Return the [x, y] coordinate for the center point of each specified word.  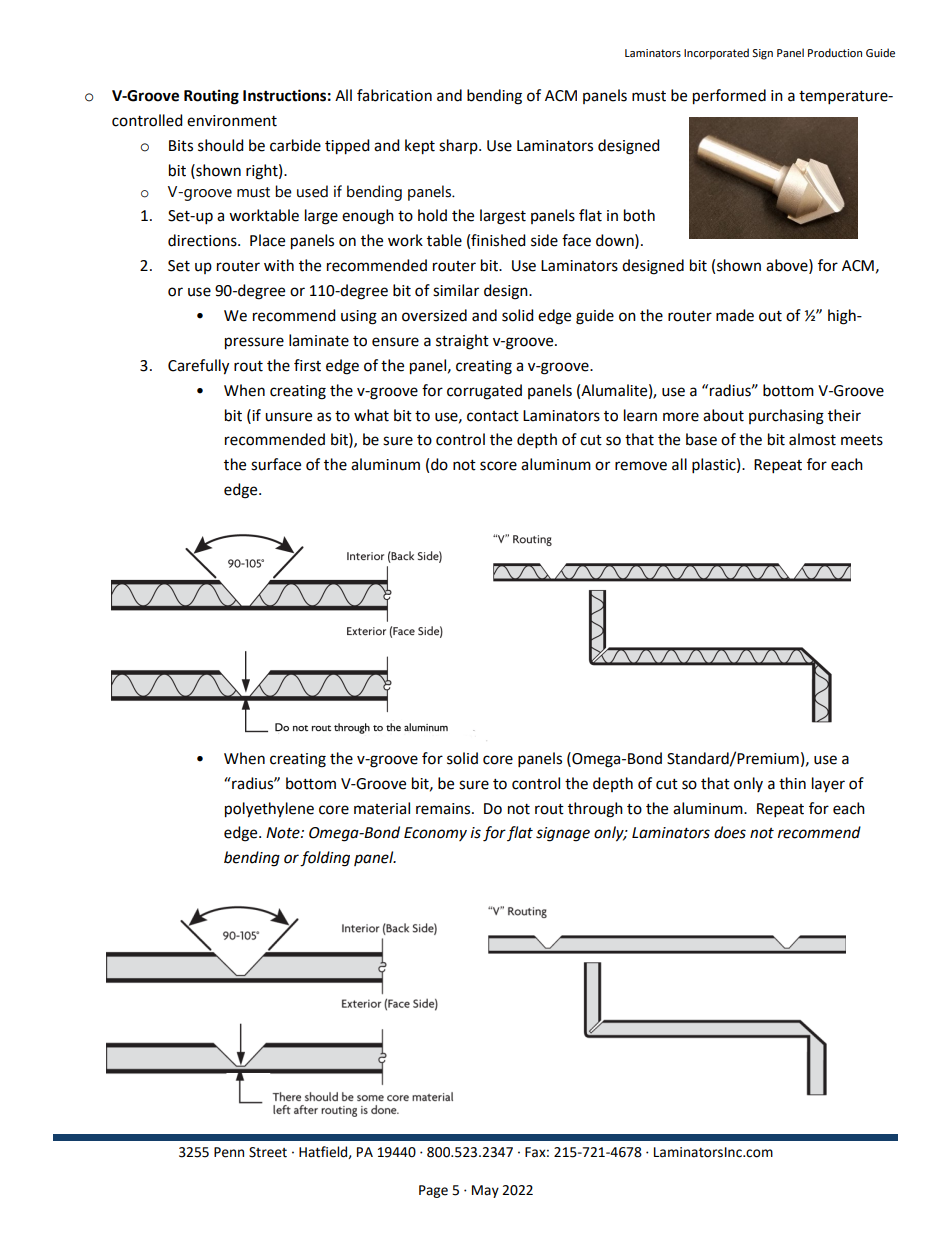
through [595, 810]
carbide [295, 145]
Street [268, 1152]
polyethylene [269, 810]
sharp [459, 146]
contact [493, 416]
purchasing [786, 417]
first [307, 365]
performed [729, 97]
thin [792, 783]
